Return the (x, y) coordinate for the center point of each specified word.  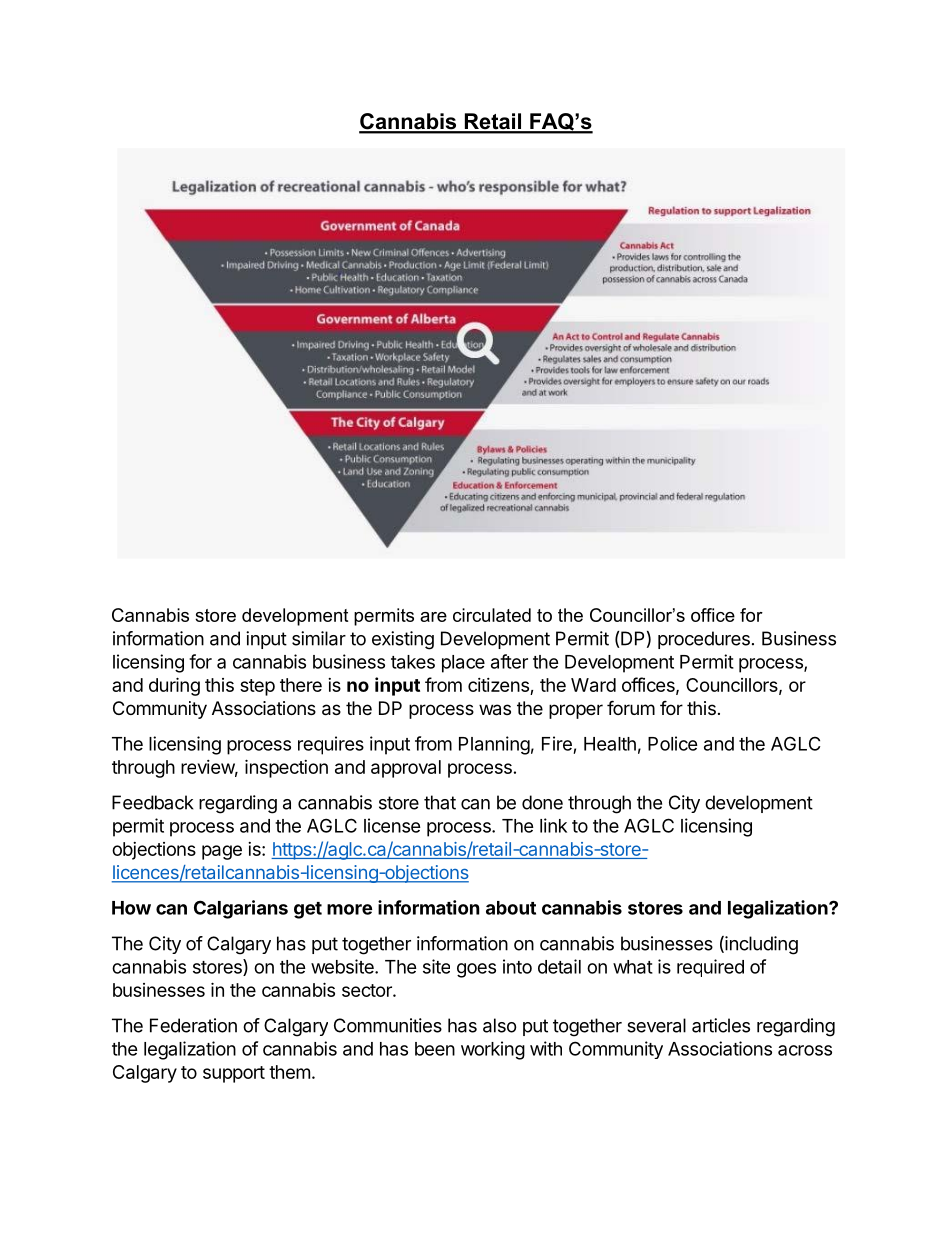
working (493, 1050)
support (234, 1074)
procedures (704, 640)
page (222, 852)
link (553, 825)
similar (319, 638)
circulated (492, 615)
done (542, 802)
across (805, 1050)
